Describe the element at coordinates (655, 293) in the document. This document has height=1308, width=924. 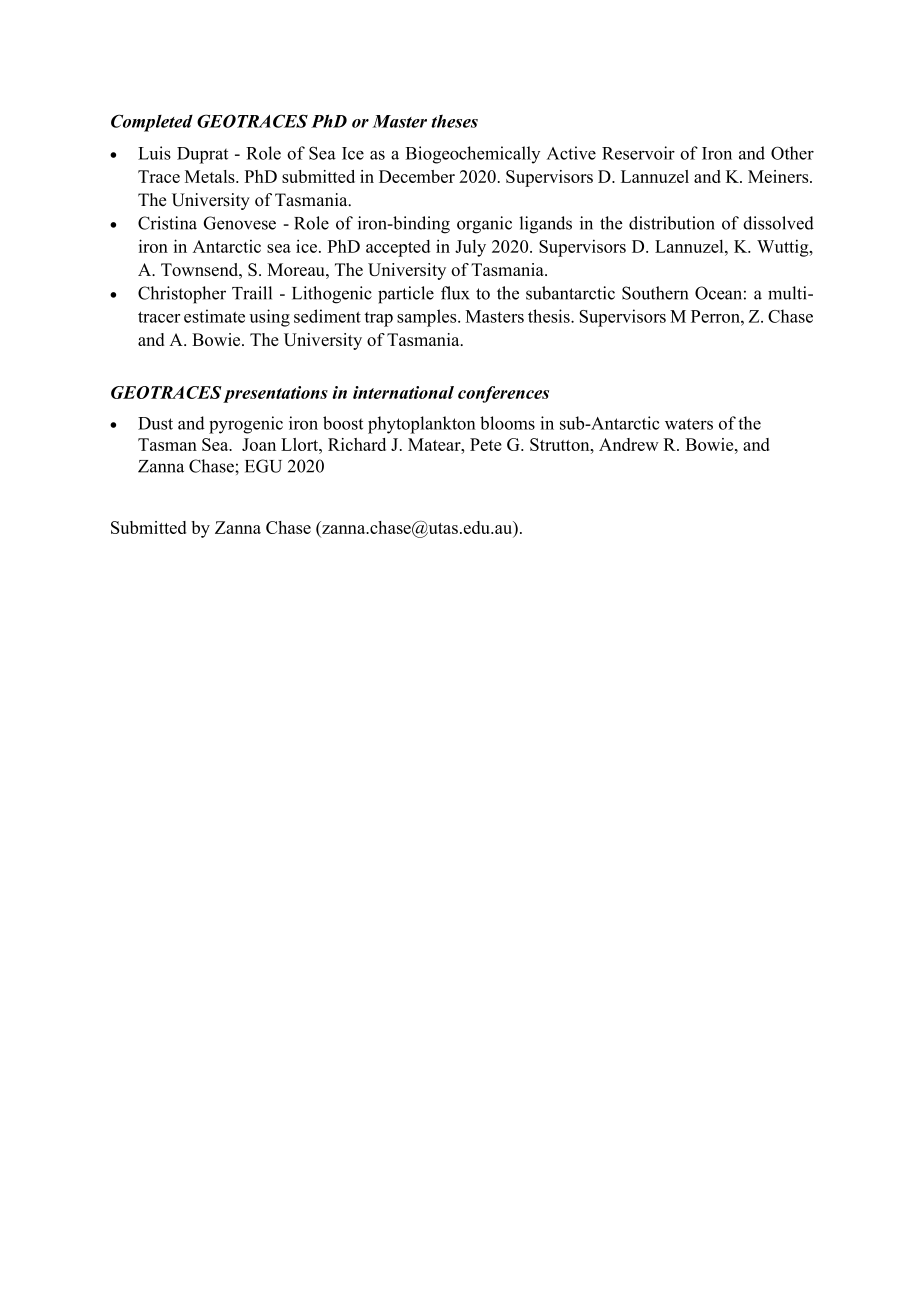
I see `Southern` at that location.
